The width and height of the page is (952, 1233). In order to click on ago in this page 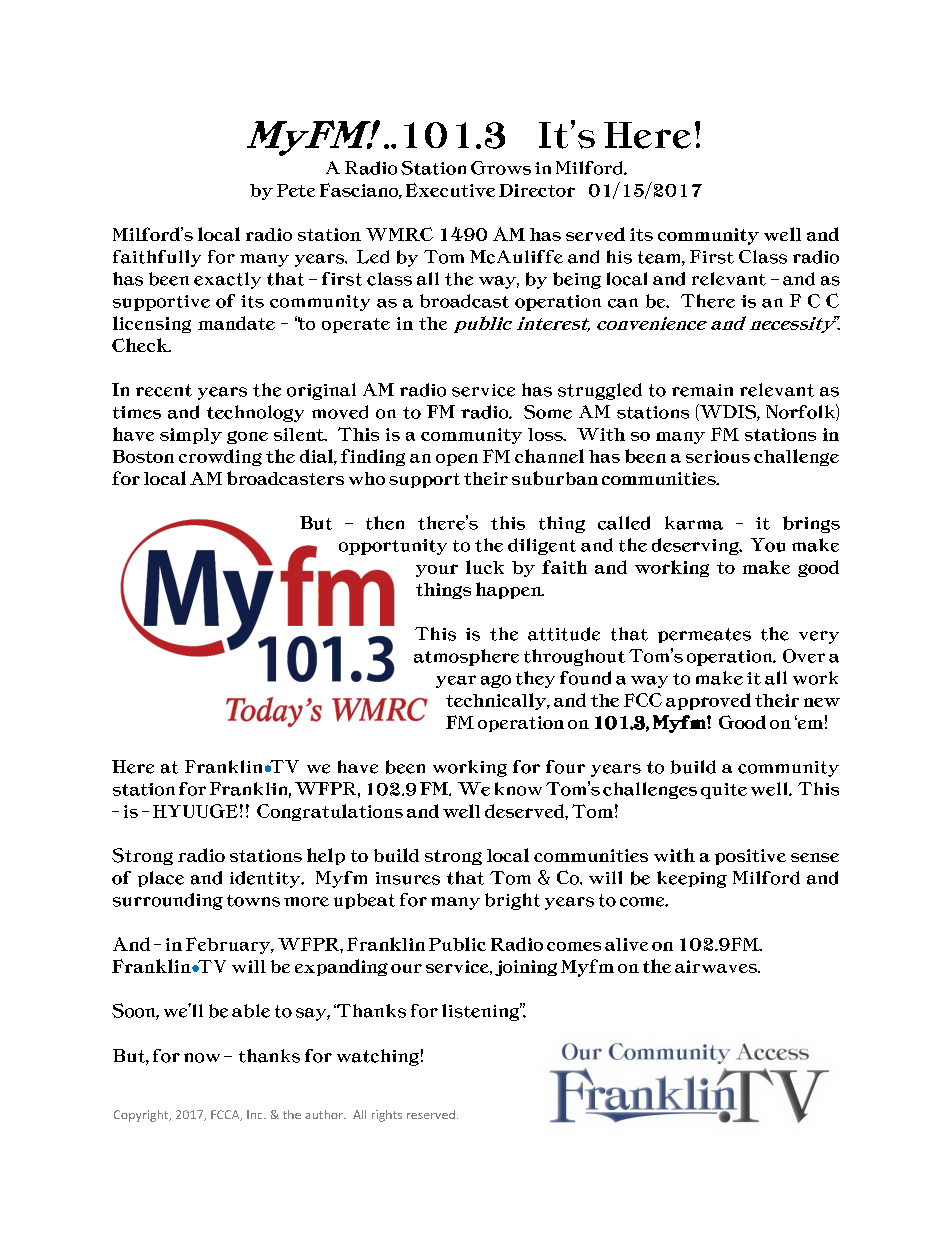, I will do `click(496, 681)`.
